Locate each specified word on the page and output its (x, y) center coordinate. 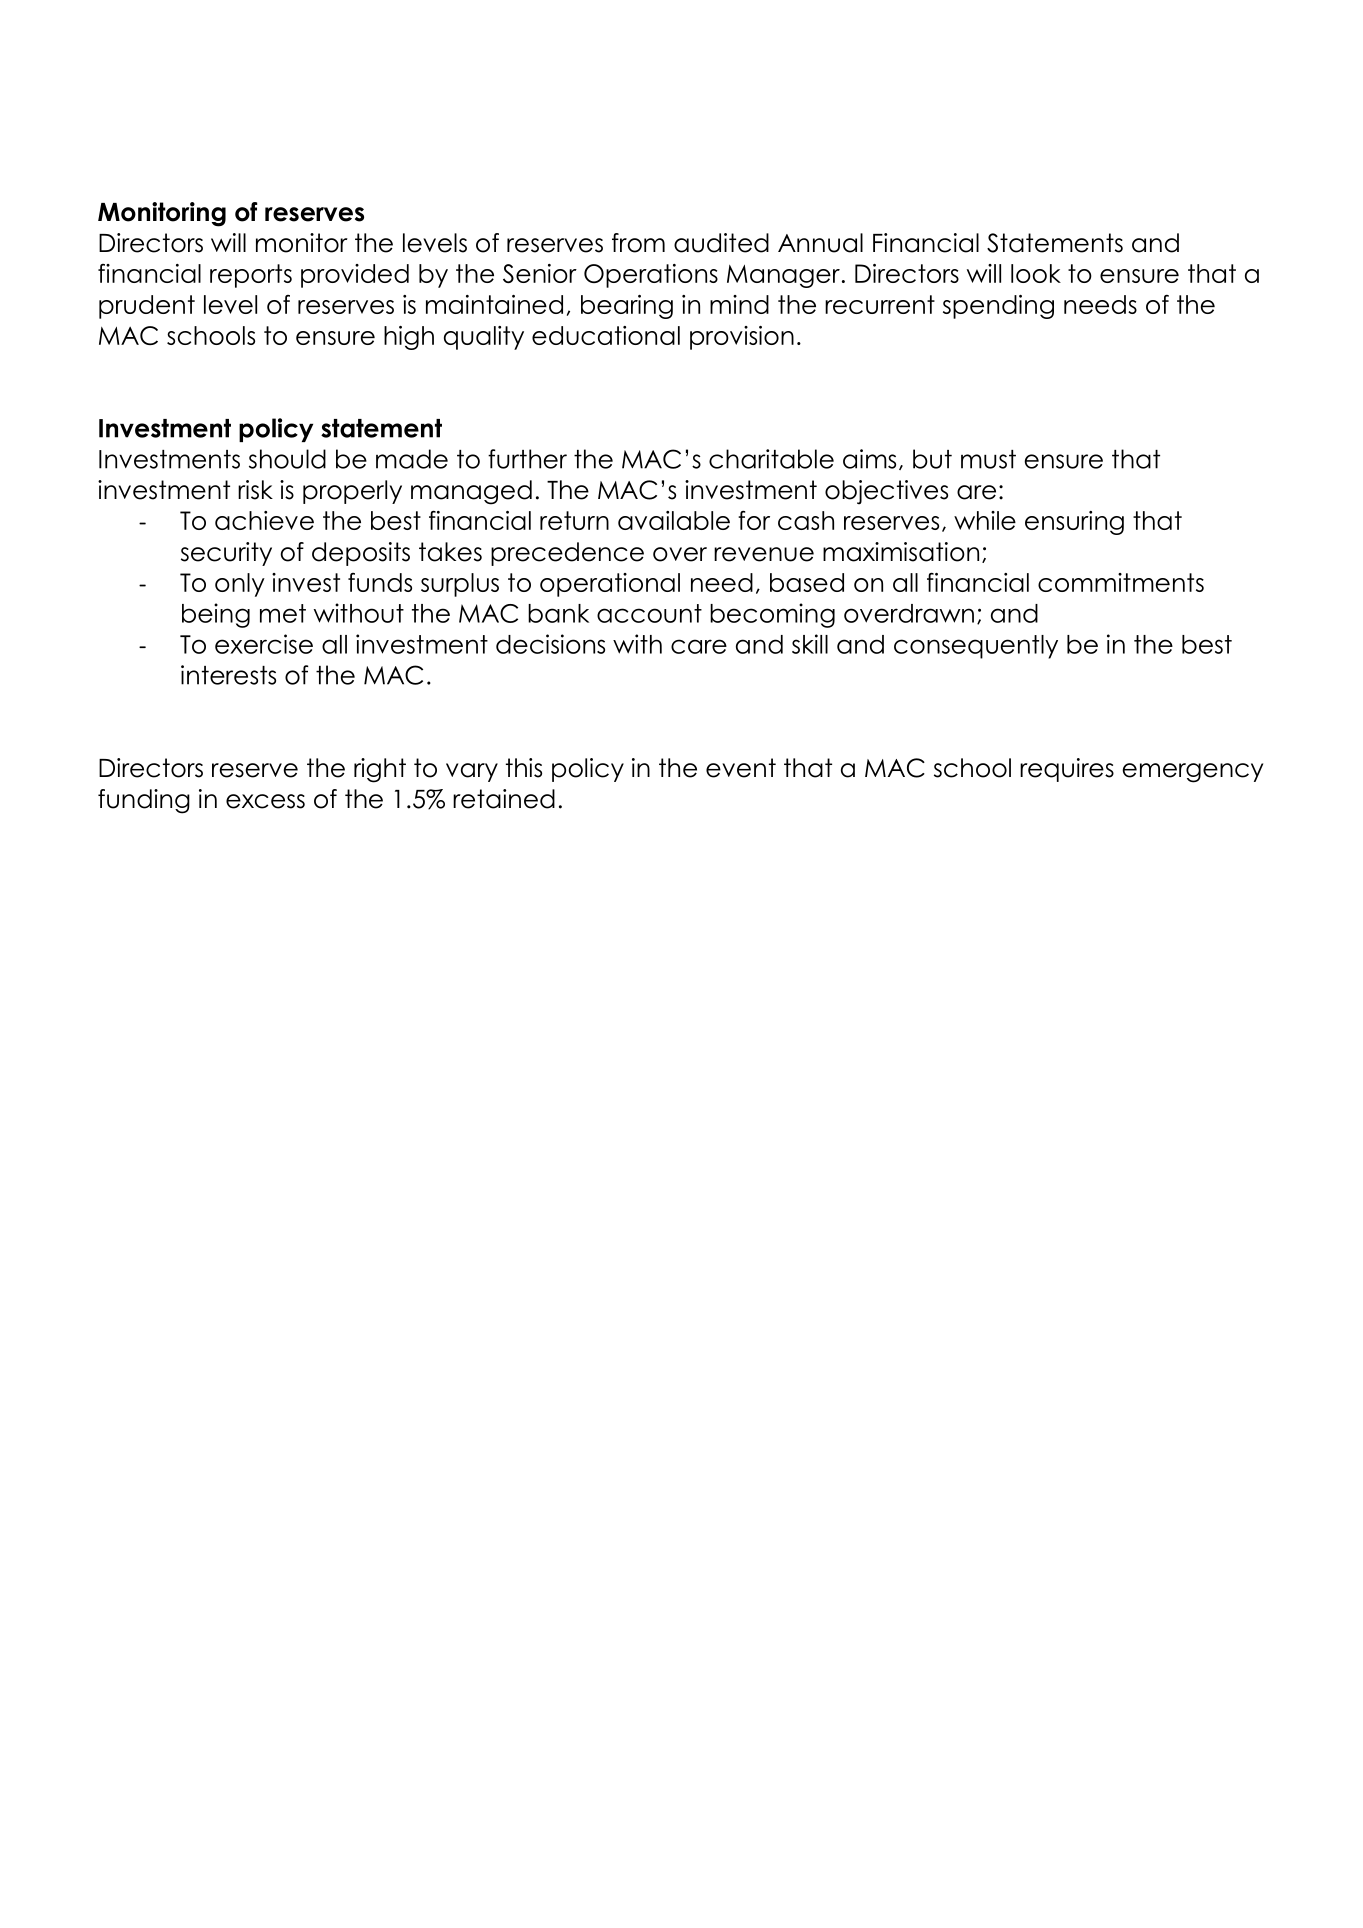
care (699, 646)
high (409, 338)
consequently (976, 647)
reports (251, 276)
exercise (264, 644)
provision (742, 338)
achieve (264, 520)
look (1036, 273)
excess (265, 801)
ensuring (1074, 523)
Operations (651, 276)
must (988, 459)
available (674, 520)
